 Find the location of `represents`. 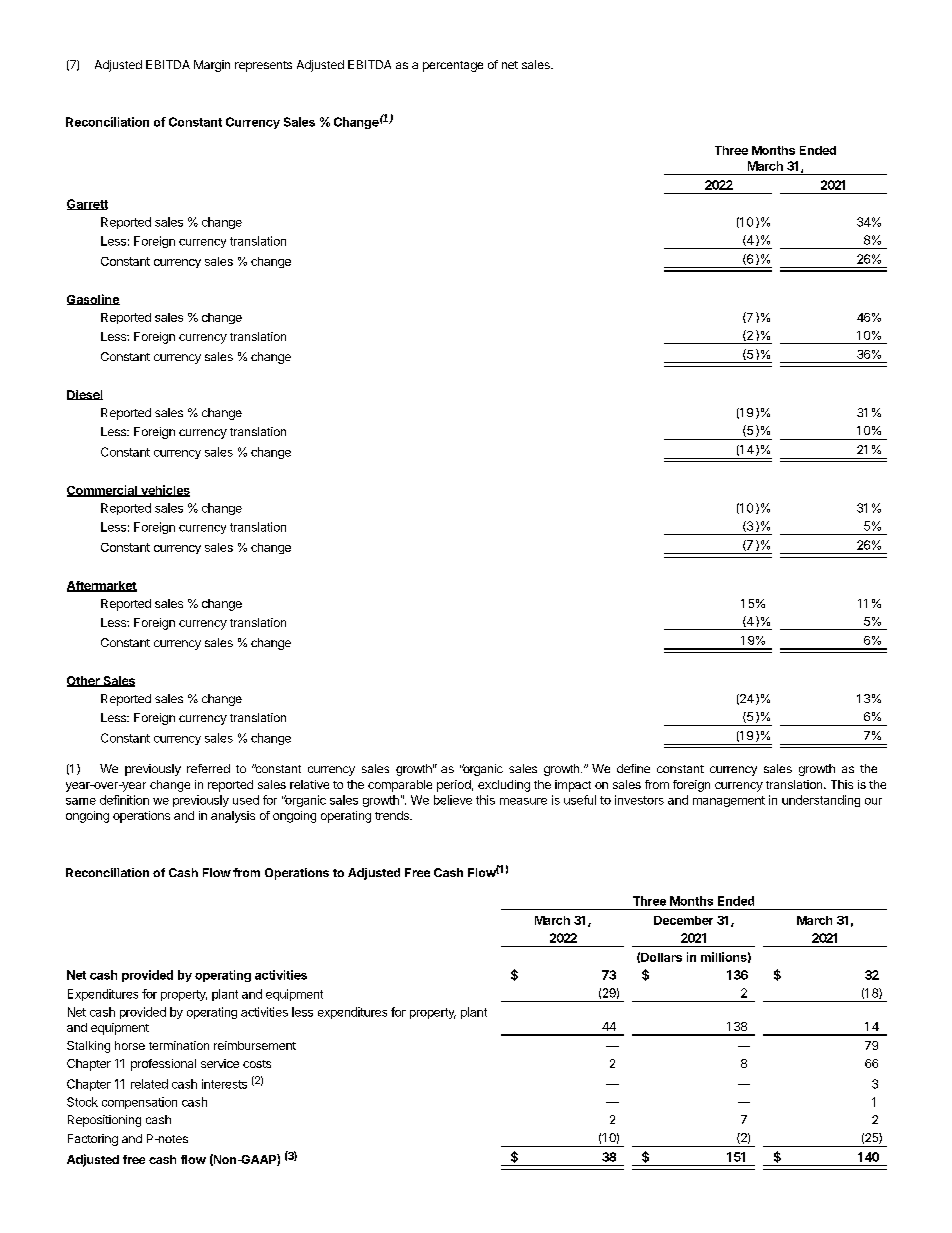

represents is located at coordinates (263, 66).
